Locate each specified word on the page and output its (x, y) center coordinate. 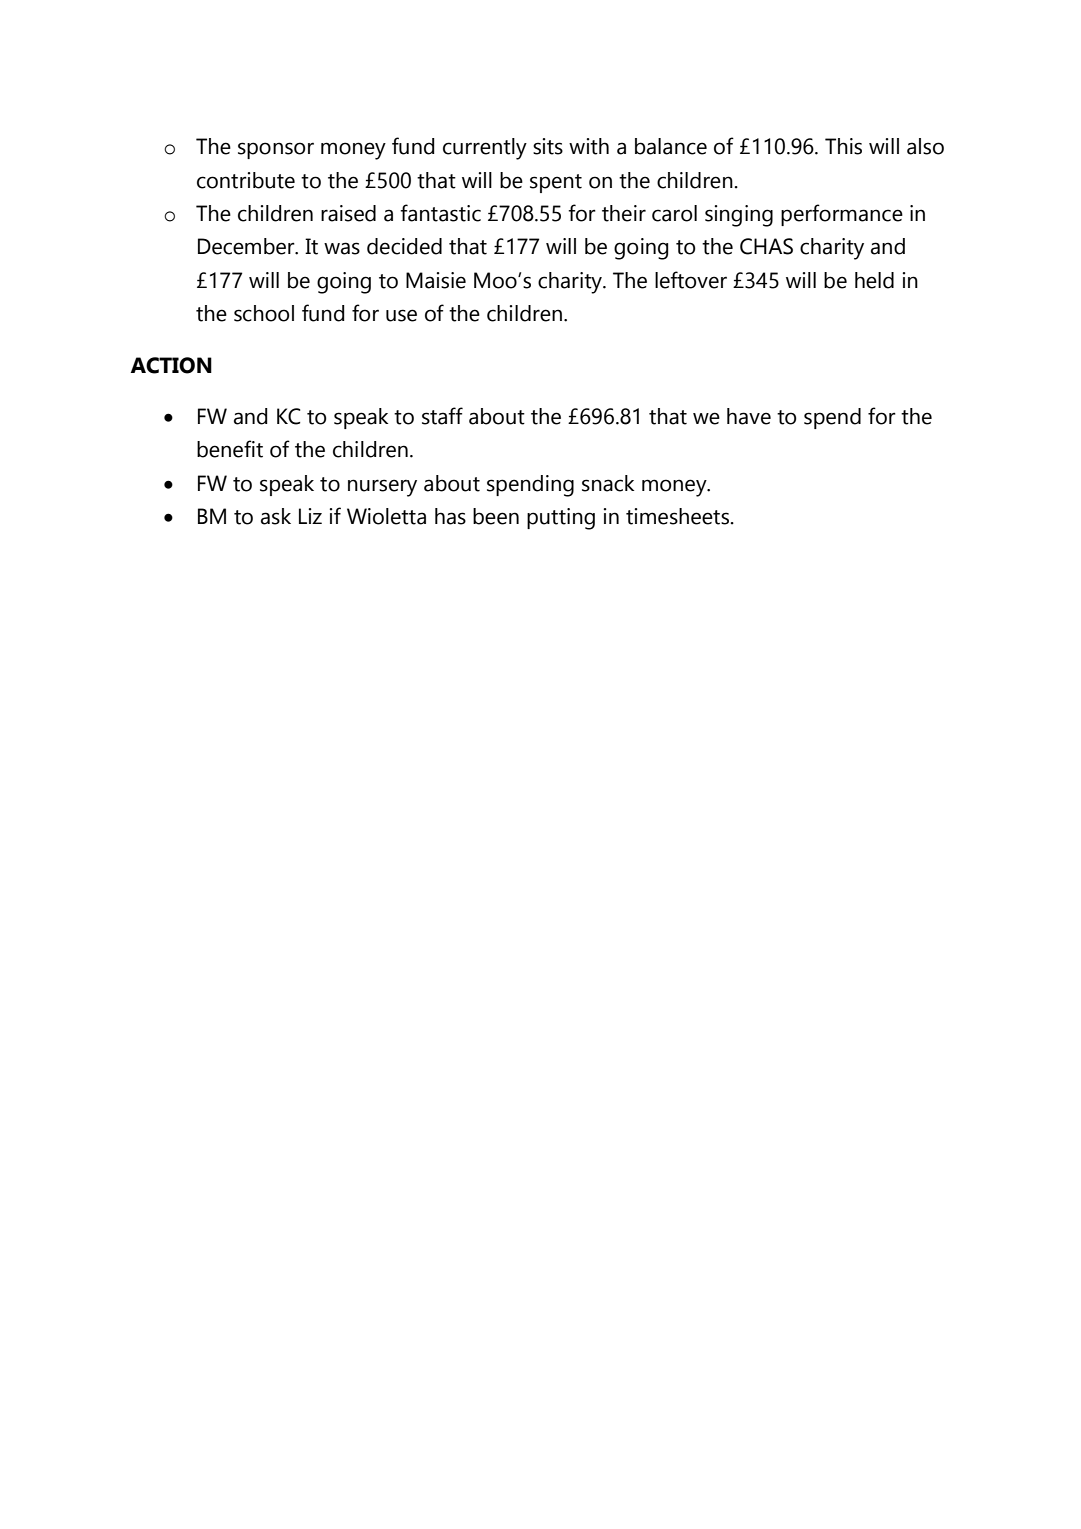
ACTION (171, 365)
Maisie (436, 280)
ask (276, 516)
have (749, 416)
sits (548, 146)
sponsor (276, 150)
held (874, 280)
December (247, 246)
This (843, 146)
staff (442, 416)
